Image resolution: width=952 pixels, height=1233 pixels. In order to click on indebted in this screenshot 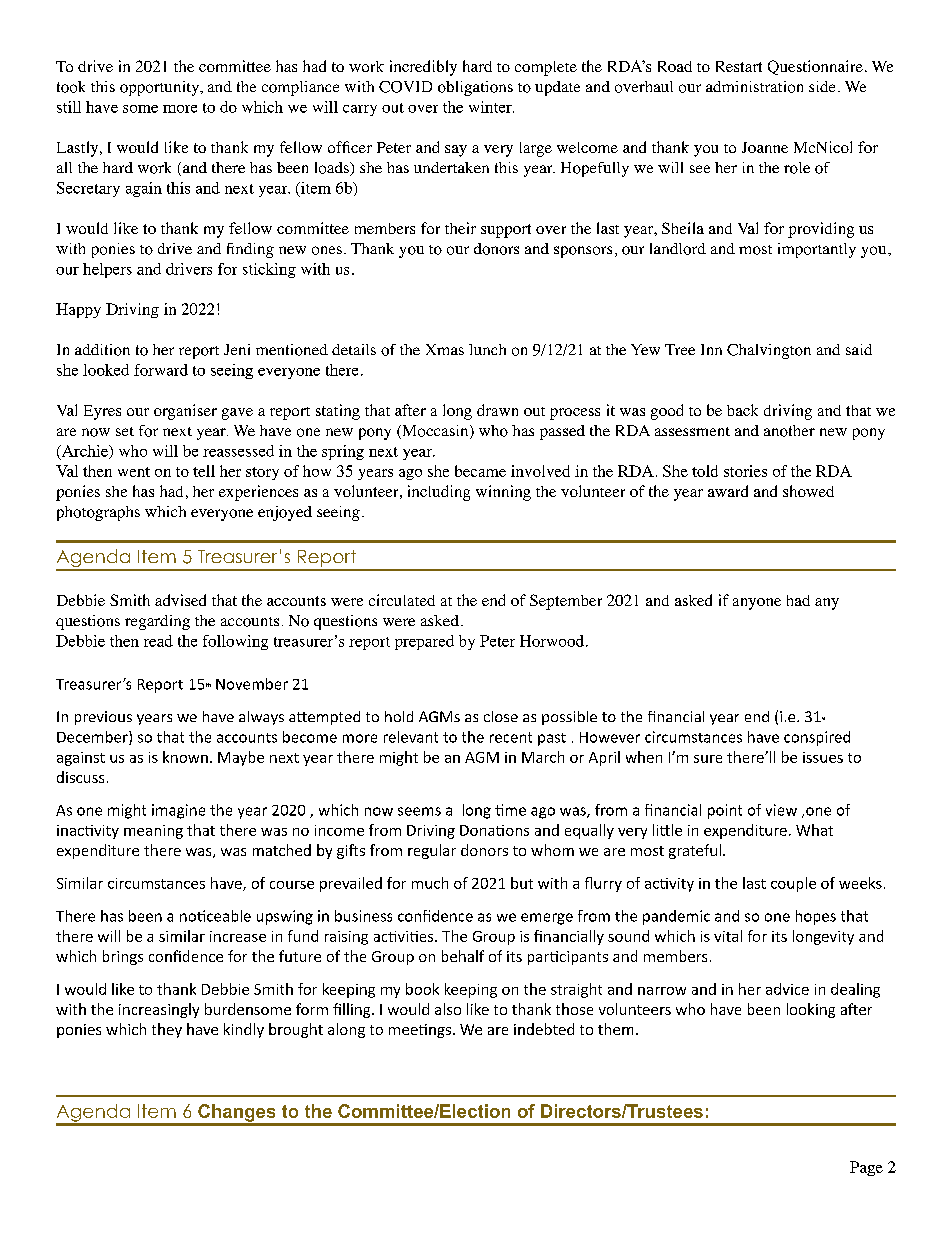, I will do `click(544, 1029)`.
